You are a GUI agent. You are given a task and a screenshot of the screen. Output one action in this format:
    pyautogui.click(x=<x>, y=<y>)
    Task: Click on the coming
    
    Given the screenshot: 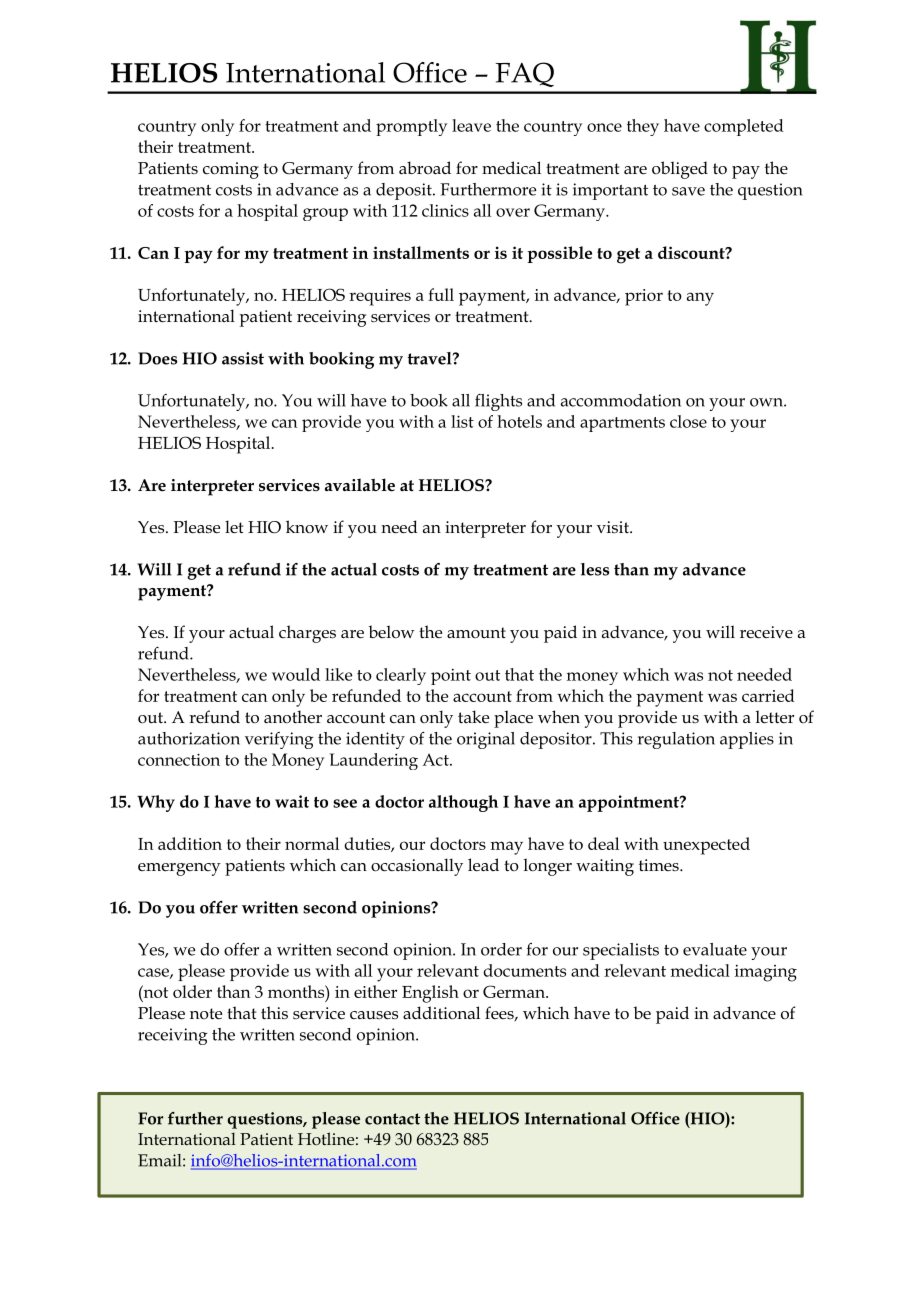 What is the action you would take?
    pyautogui.click(x=231, y=170)
